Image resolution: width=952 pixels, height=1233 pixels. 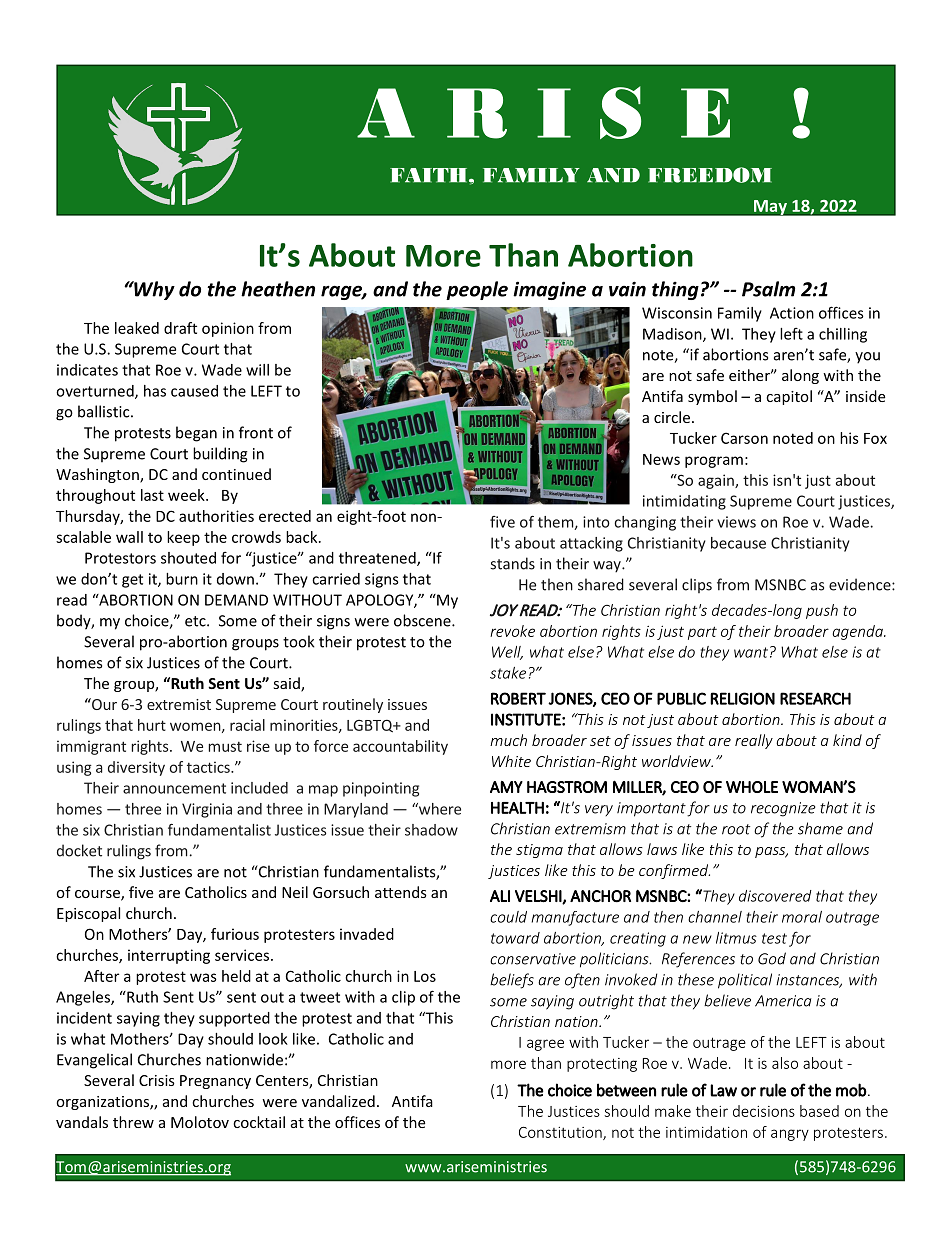 I want to click on stands, so click(x=512, y=563).
